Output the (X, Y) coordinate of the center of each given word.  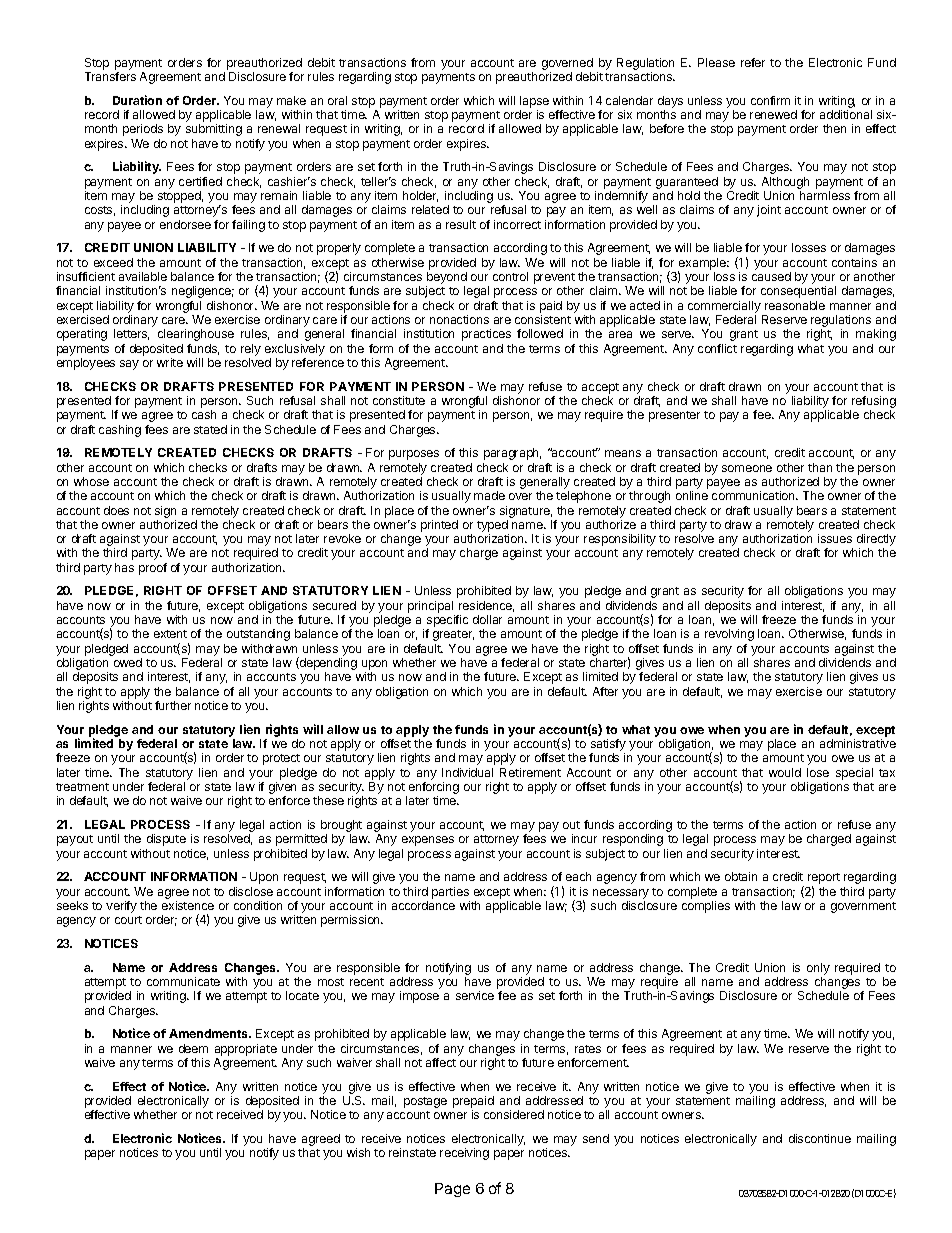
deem (193, 1048)
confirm (770, 100)
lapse (534, 102)
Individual (467, 772)
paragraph (512, 454)
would (785, 772)
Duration (137, 100)
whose (91, 481)
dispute (166, 840)
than (820, 467)
